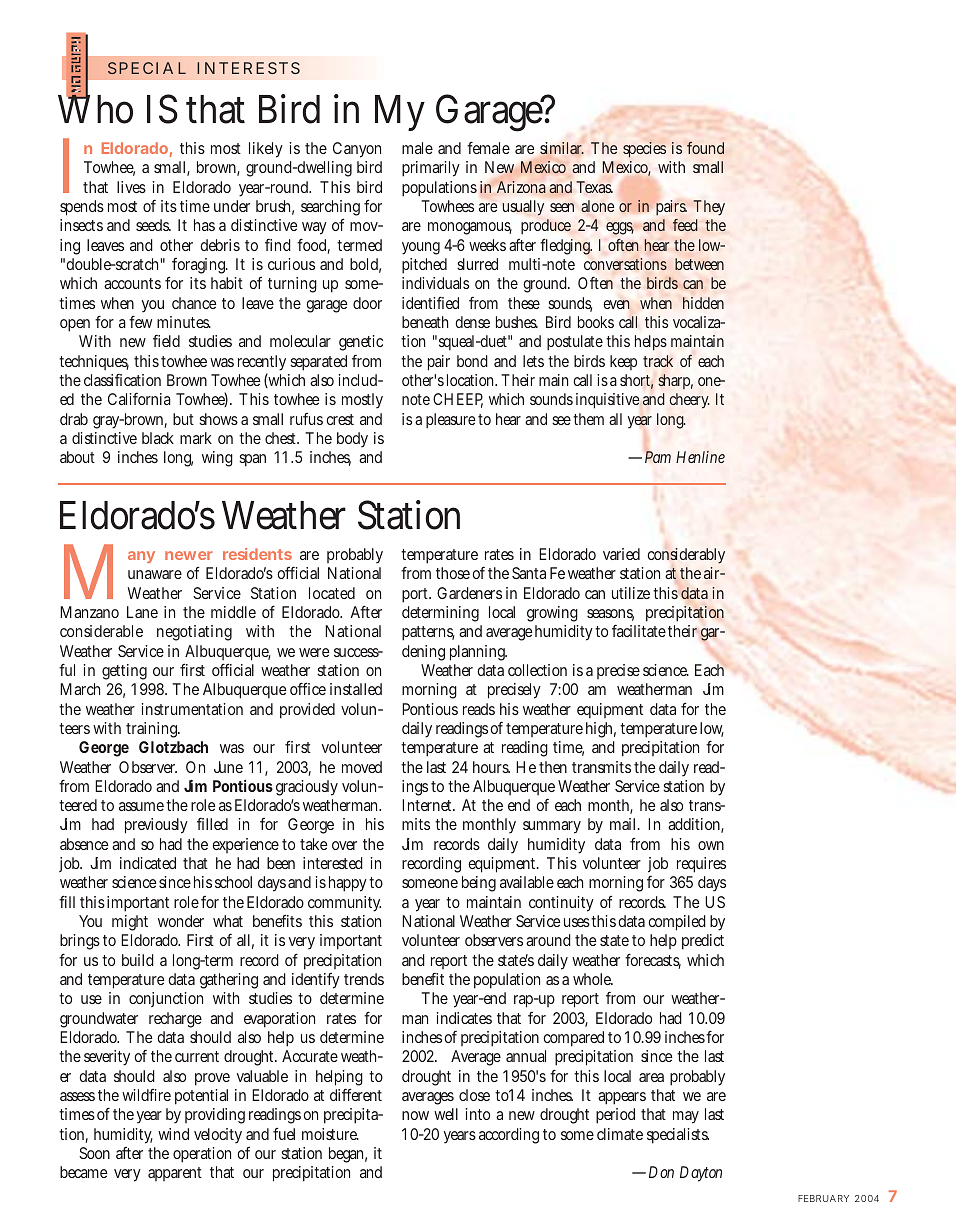 The height and width of the document is (1232, 956). I want to click on lives, so click(131, 187).
